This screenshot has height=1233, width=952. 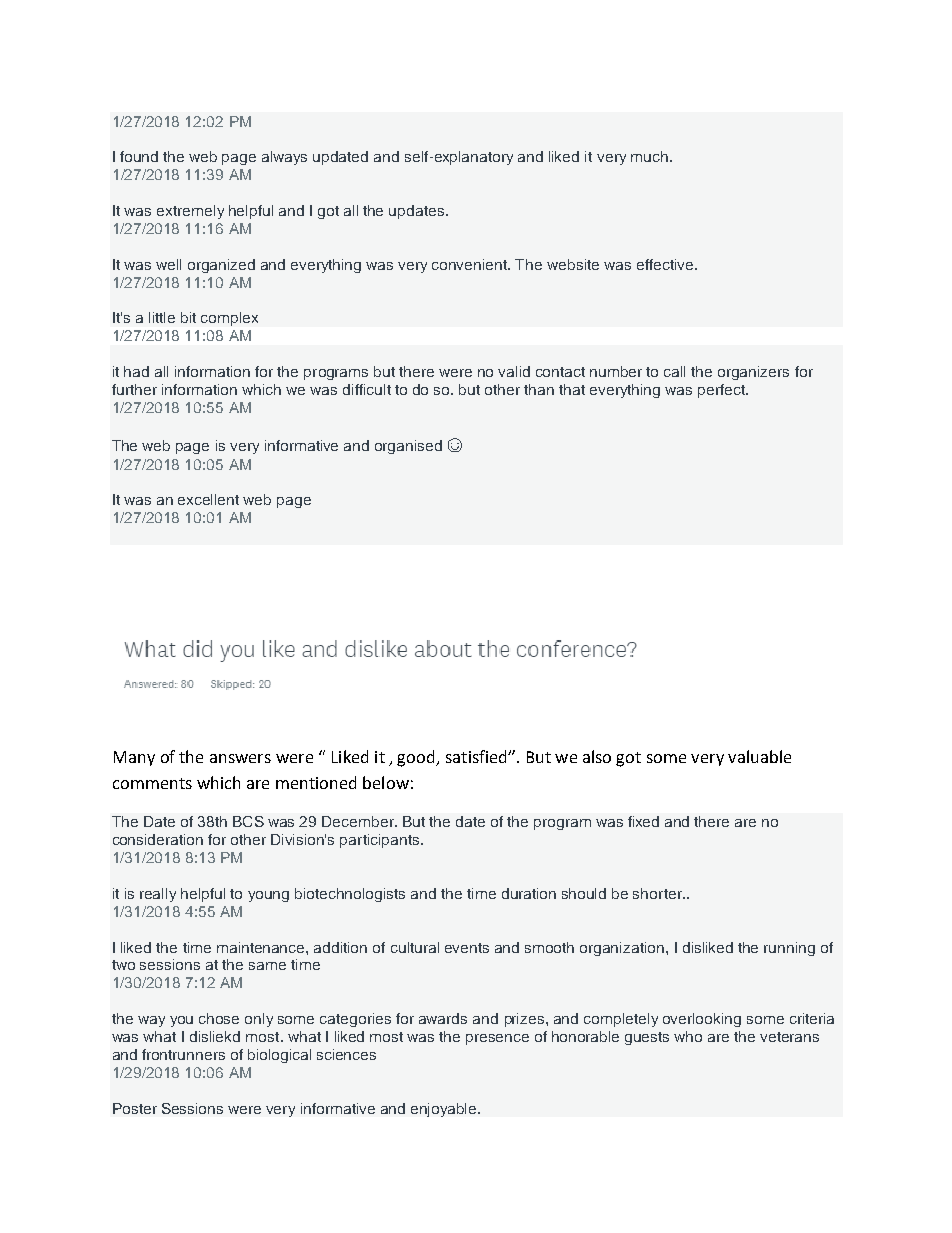 I want to click on further, so click(x=134, y=389).
